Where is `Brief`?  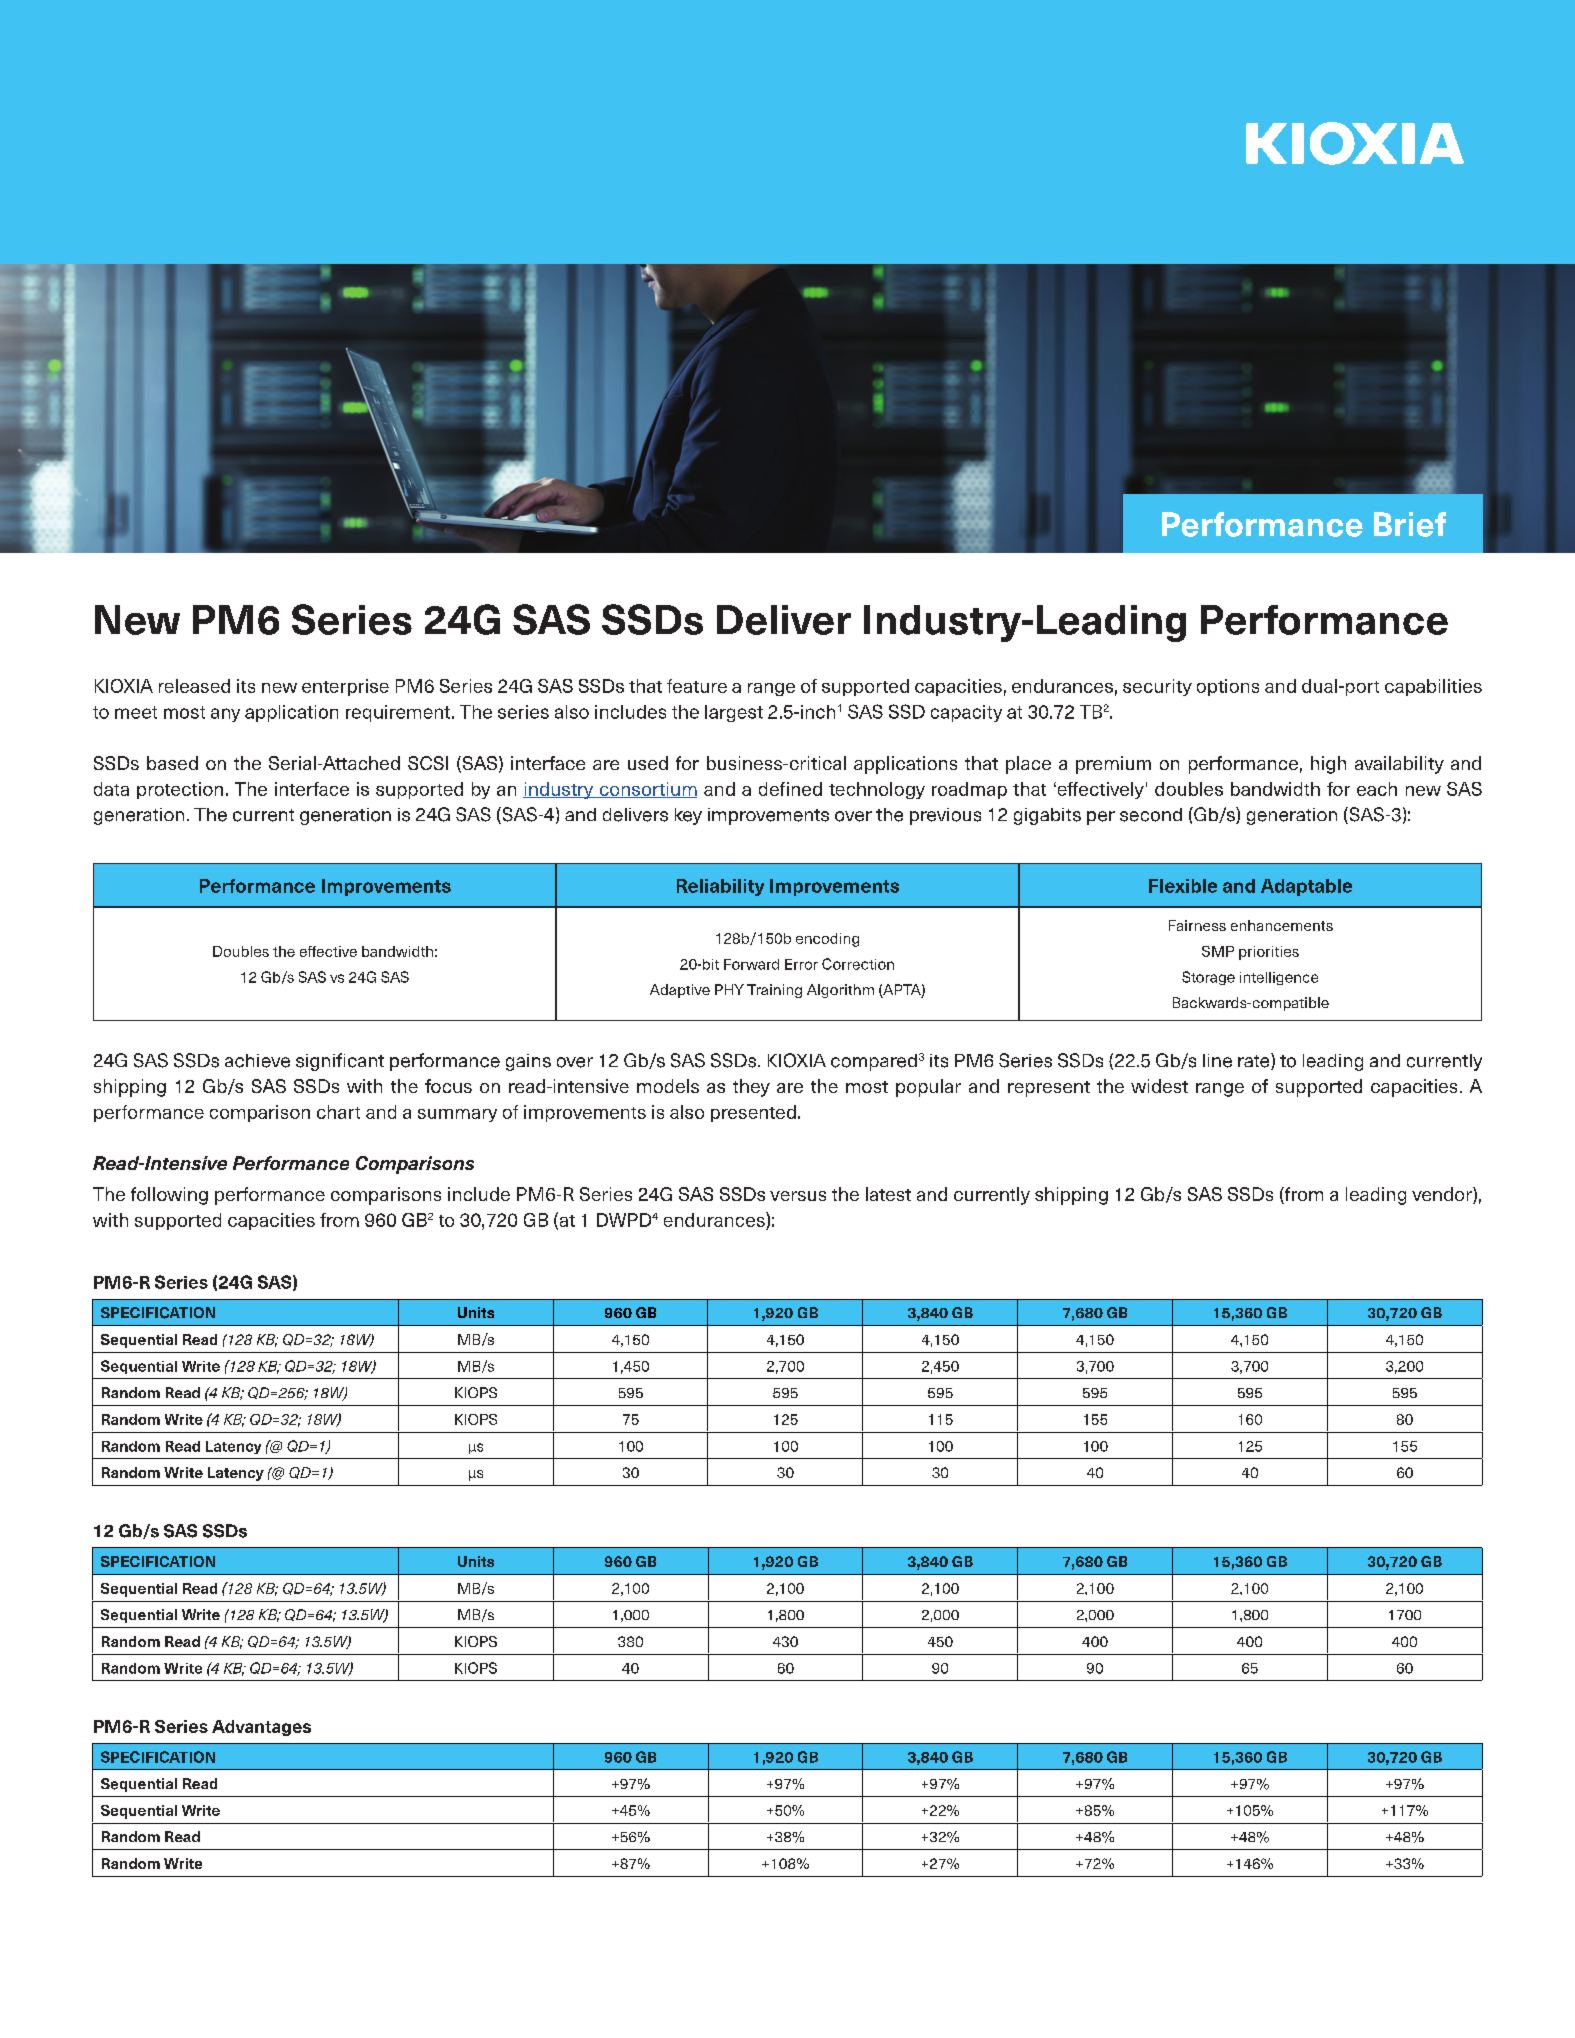
Brief is located at coordinates (1410, 524).
